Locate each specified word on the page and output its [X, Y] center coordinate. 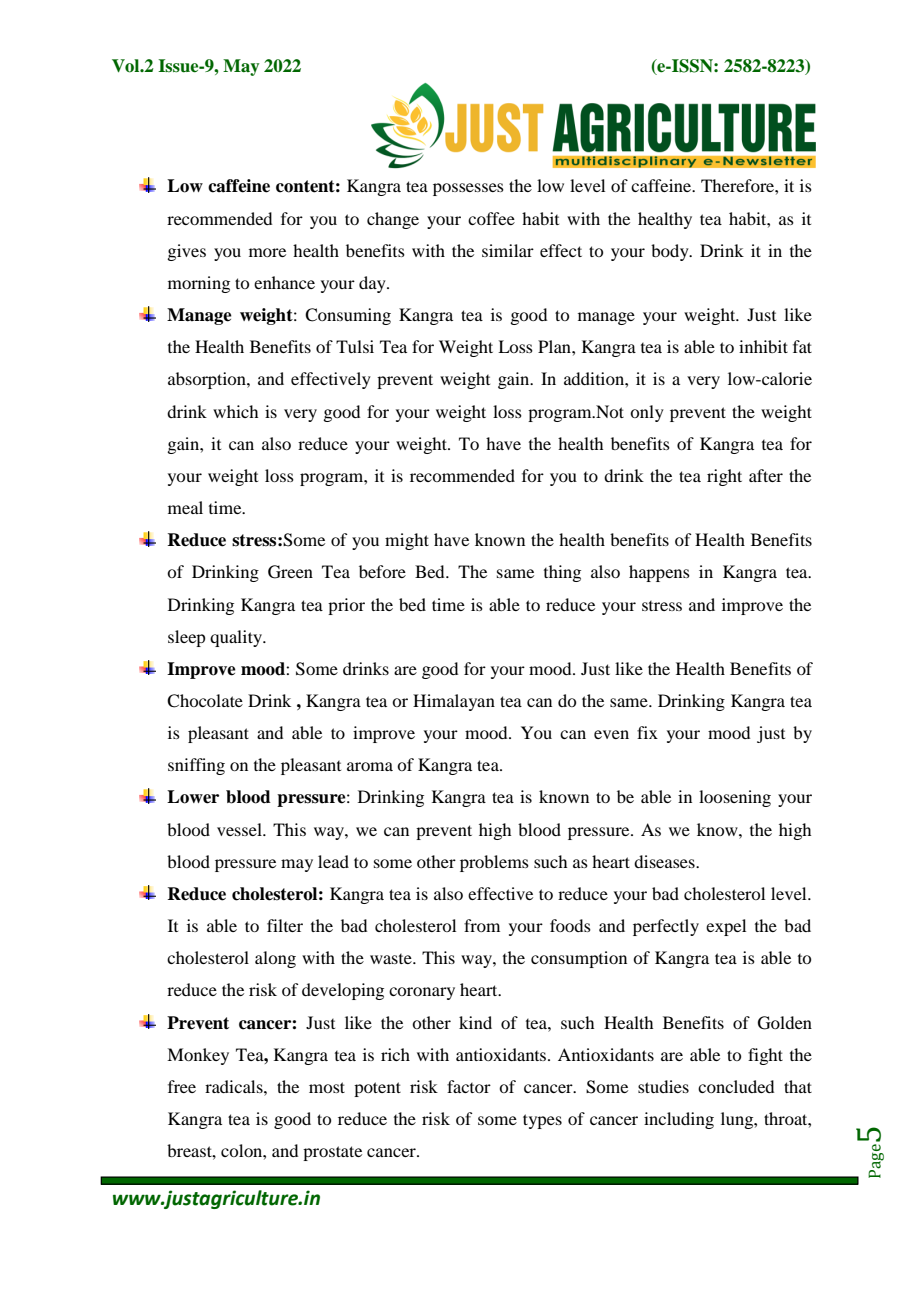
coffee [491, 218]
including [679, 1120]
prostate [332, 1153]
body [671, 252]
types [542, 1121]
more [267, 252]
